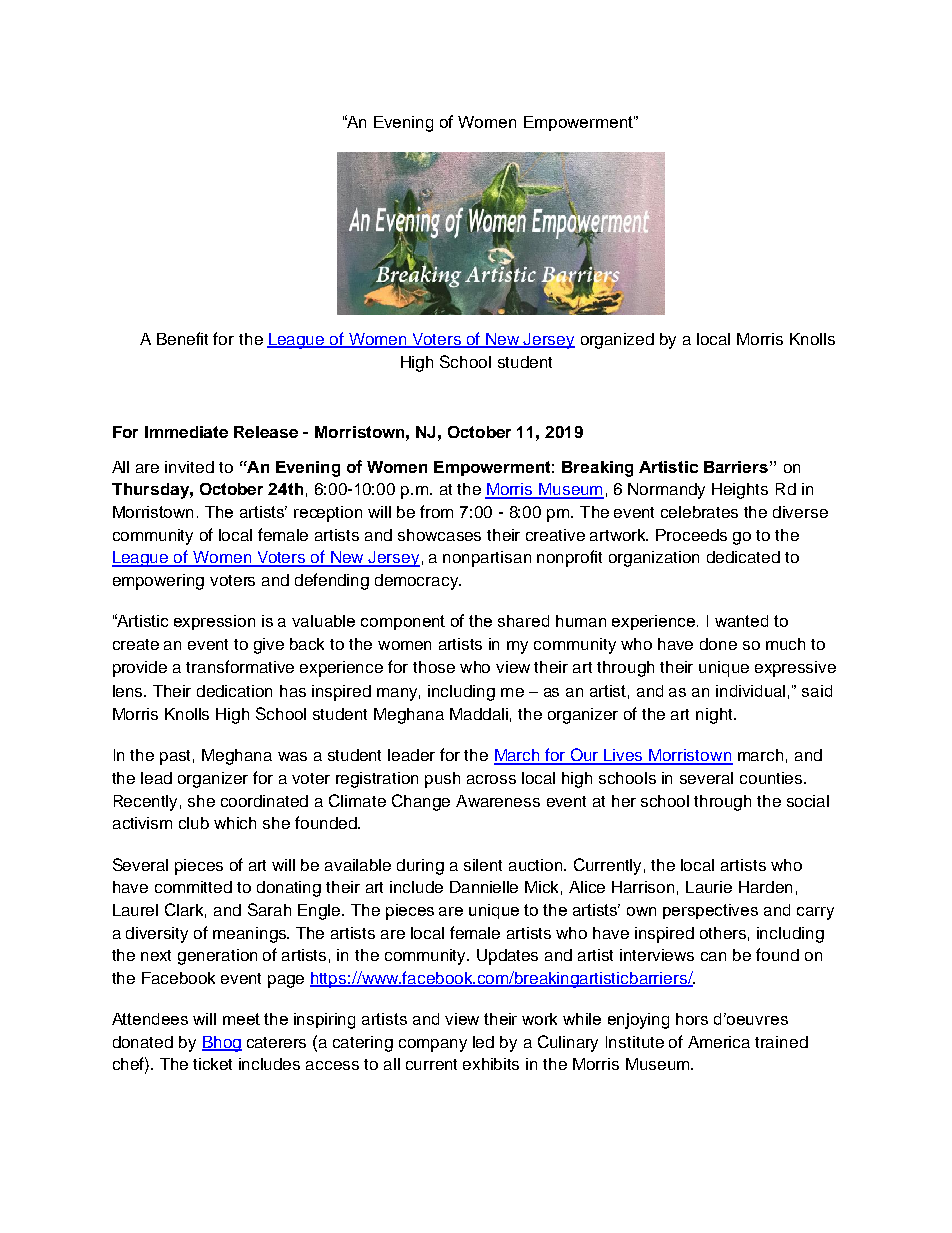 The image size is (952, 1233). I want to click on empowering, so click(158, 582).
